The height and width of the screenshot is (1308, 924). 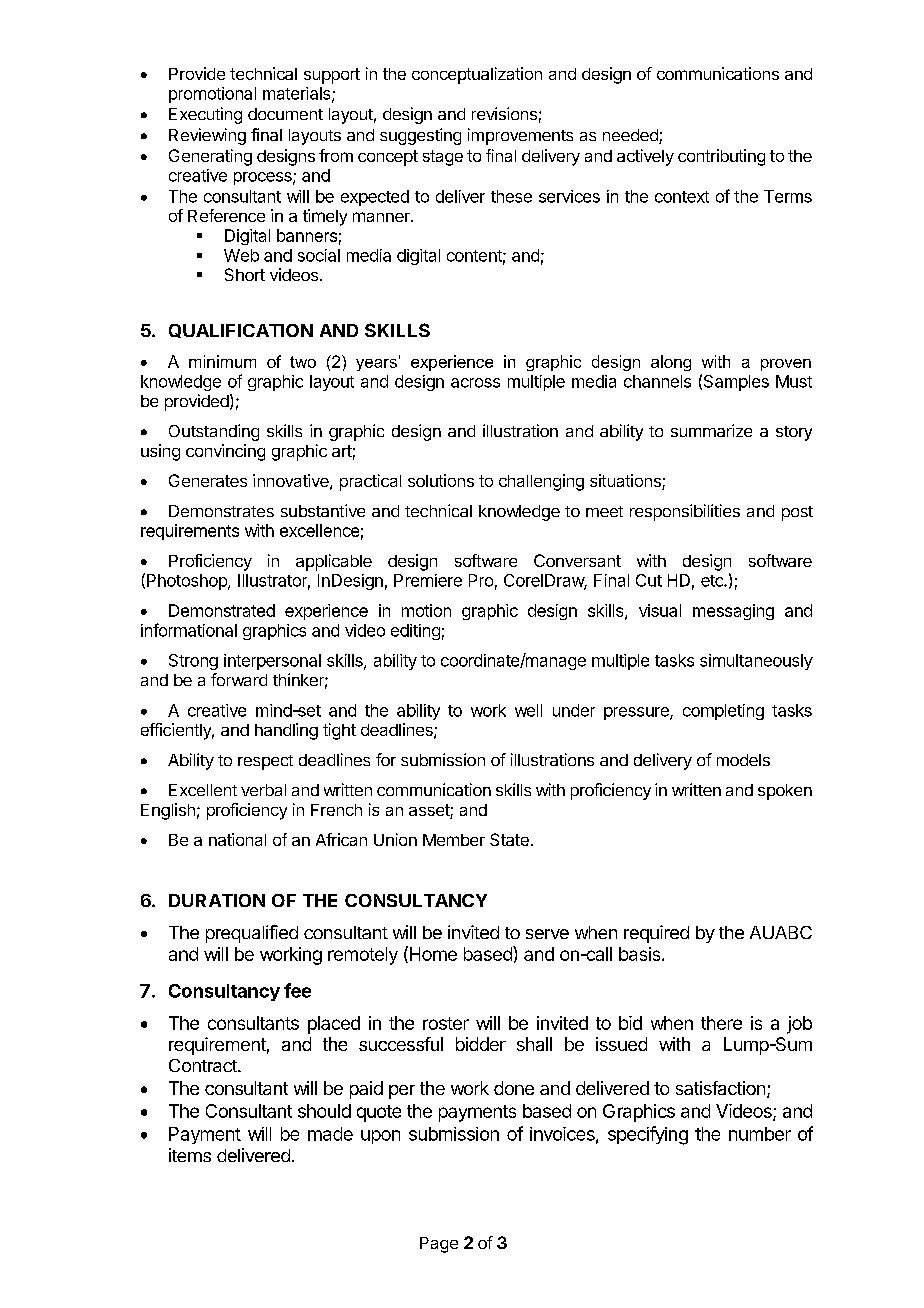 What do you see at coordinates (504, 113) in the screenshot?
I see `revisions` at bounding box center [504, 113].
